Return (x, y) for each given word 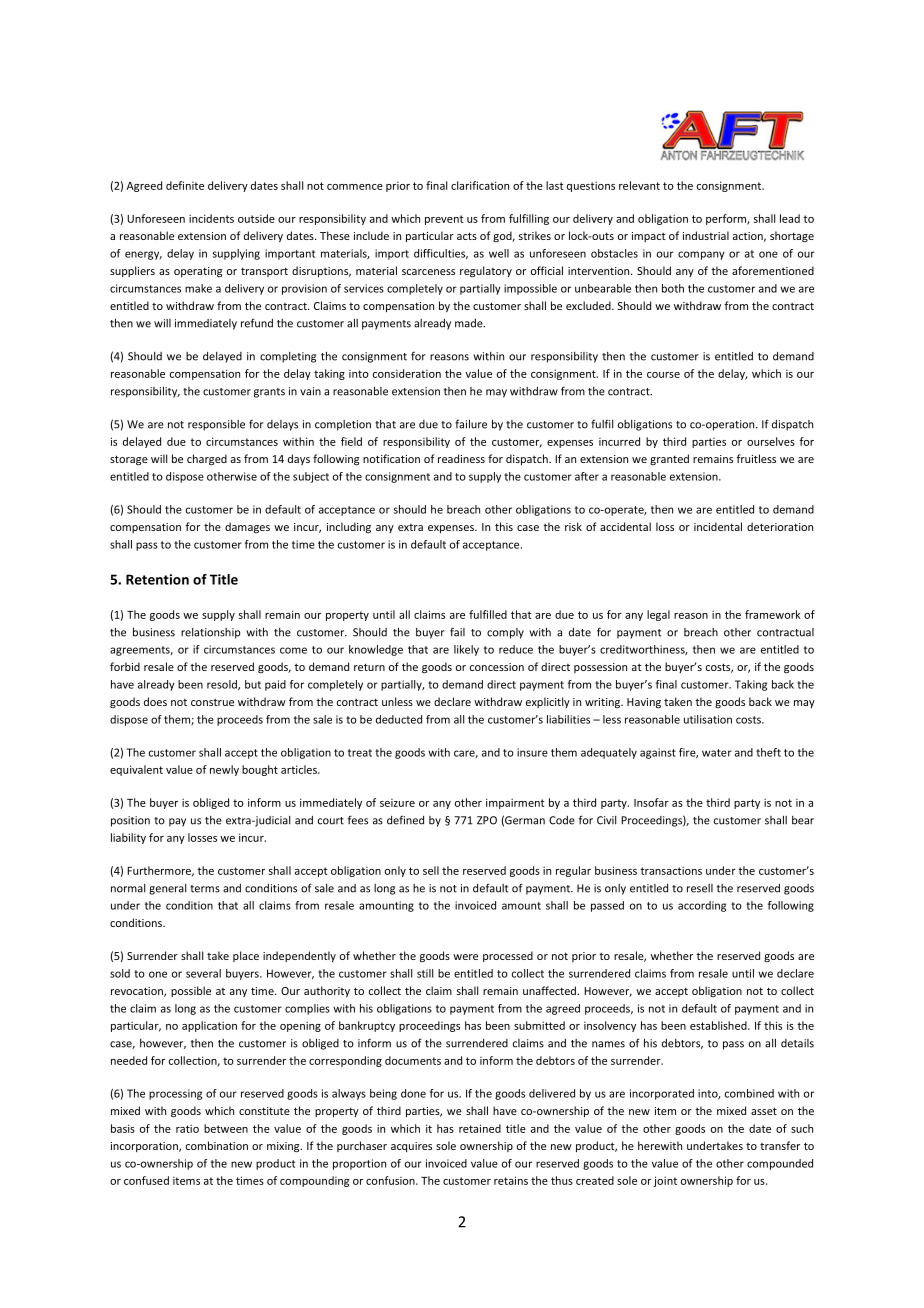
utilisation (708, 719)
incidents (211, 218)
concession (497, 667)
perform (727, 219)
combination (217, 1145)
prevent (444, 220)
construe (212, 702)
